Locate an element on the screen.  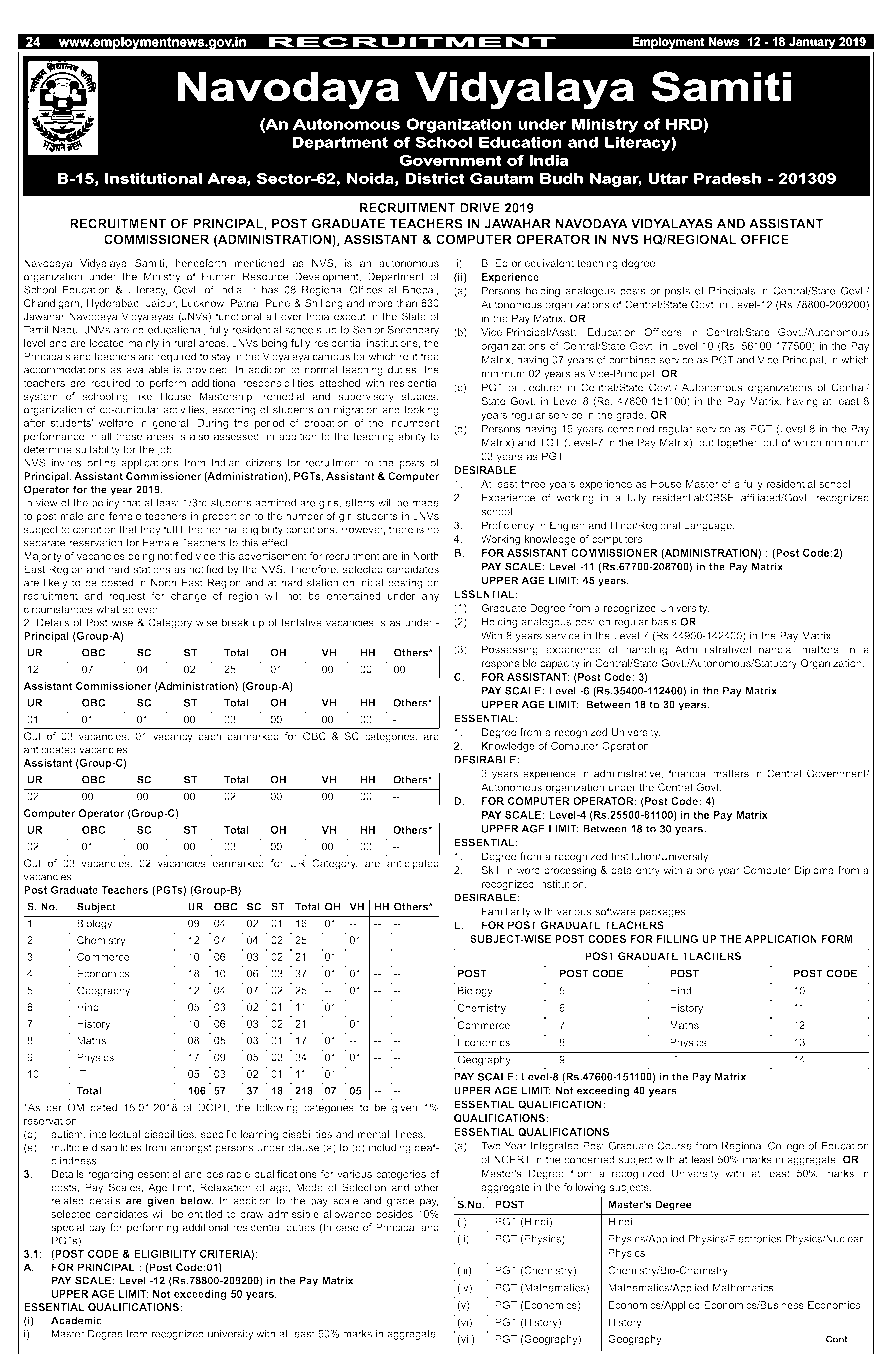
responsible is located at coordinates (509, 664).
